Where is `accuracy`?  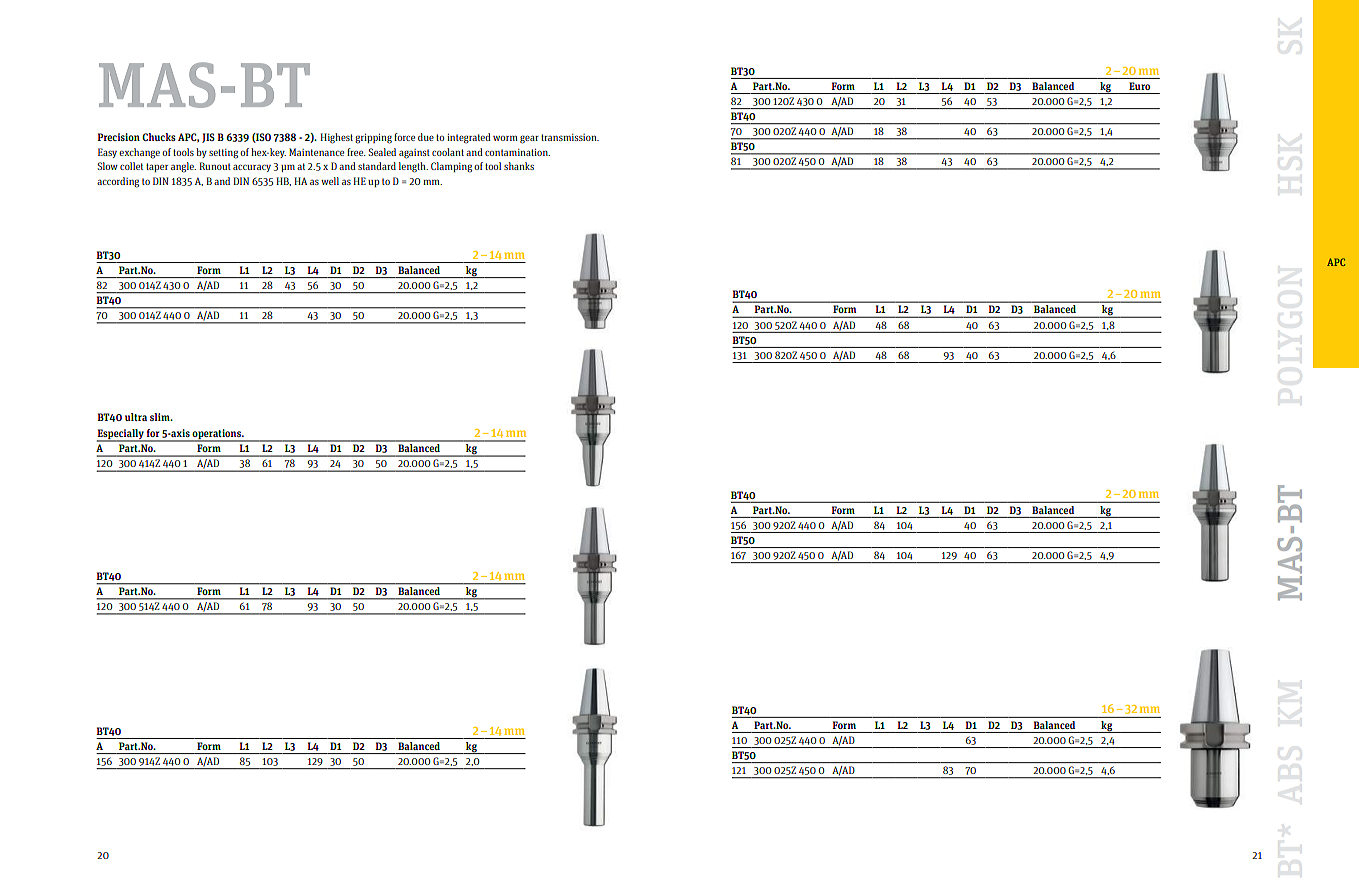 accuracy is located at coordinates (252, 168).
